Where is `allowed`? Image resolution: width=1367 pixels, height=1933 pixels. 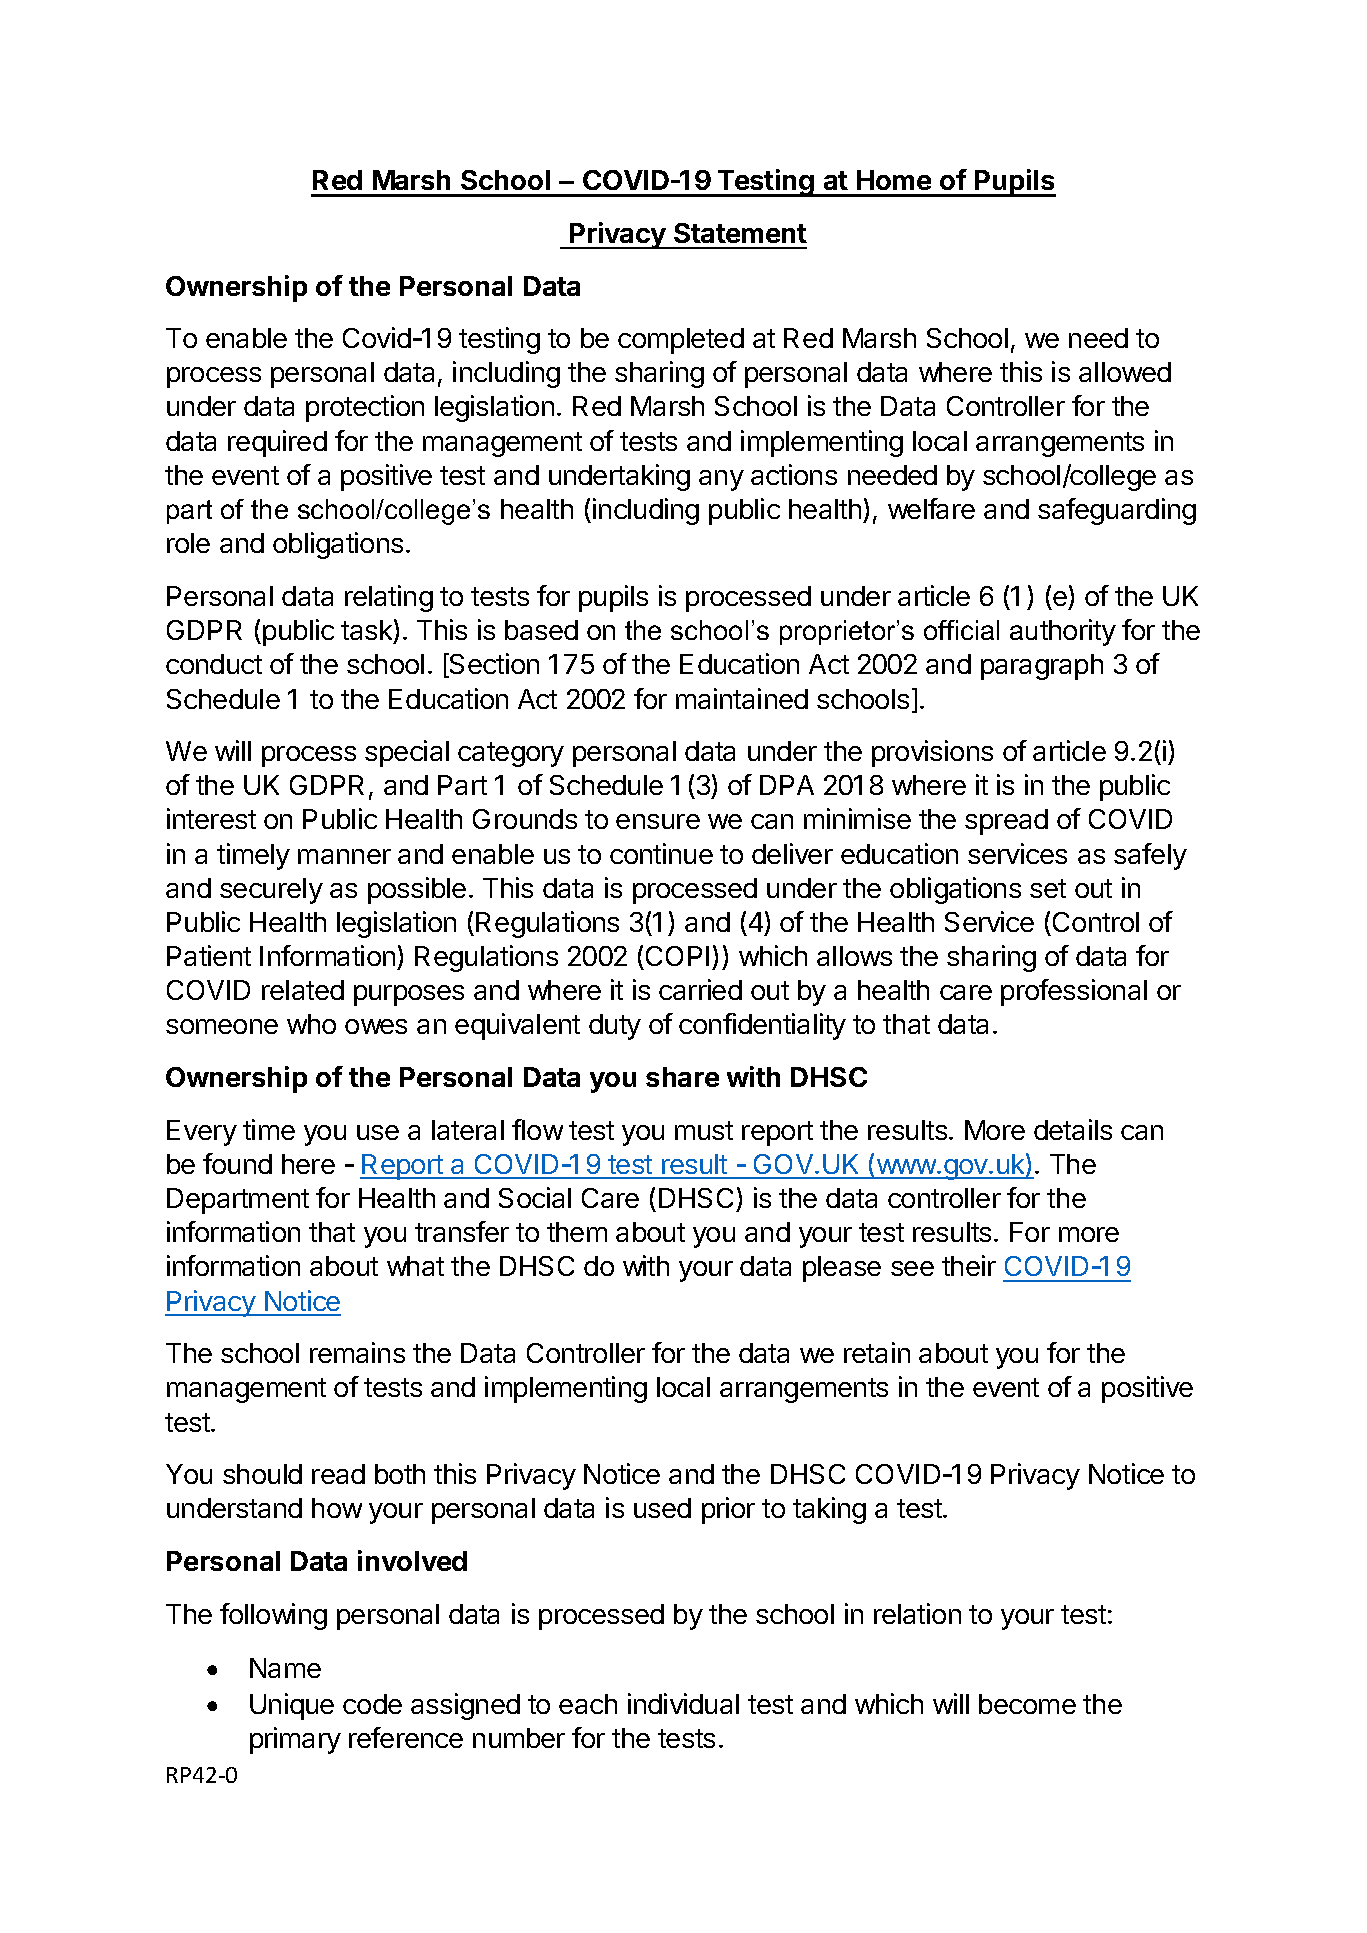
allowed is located at coordinates (1125, 372).
